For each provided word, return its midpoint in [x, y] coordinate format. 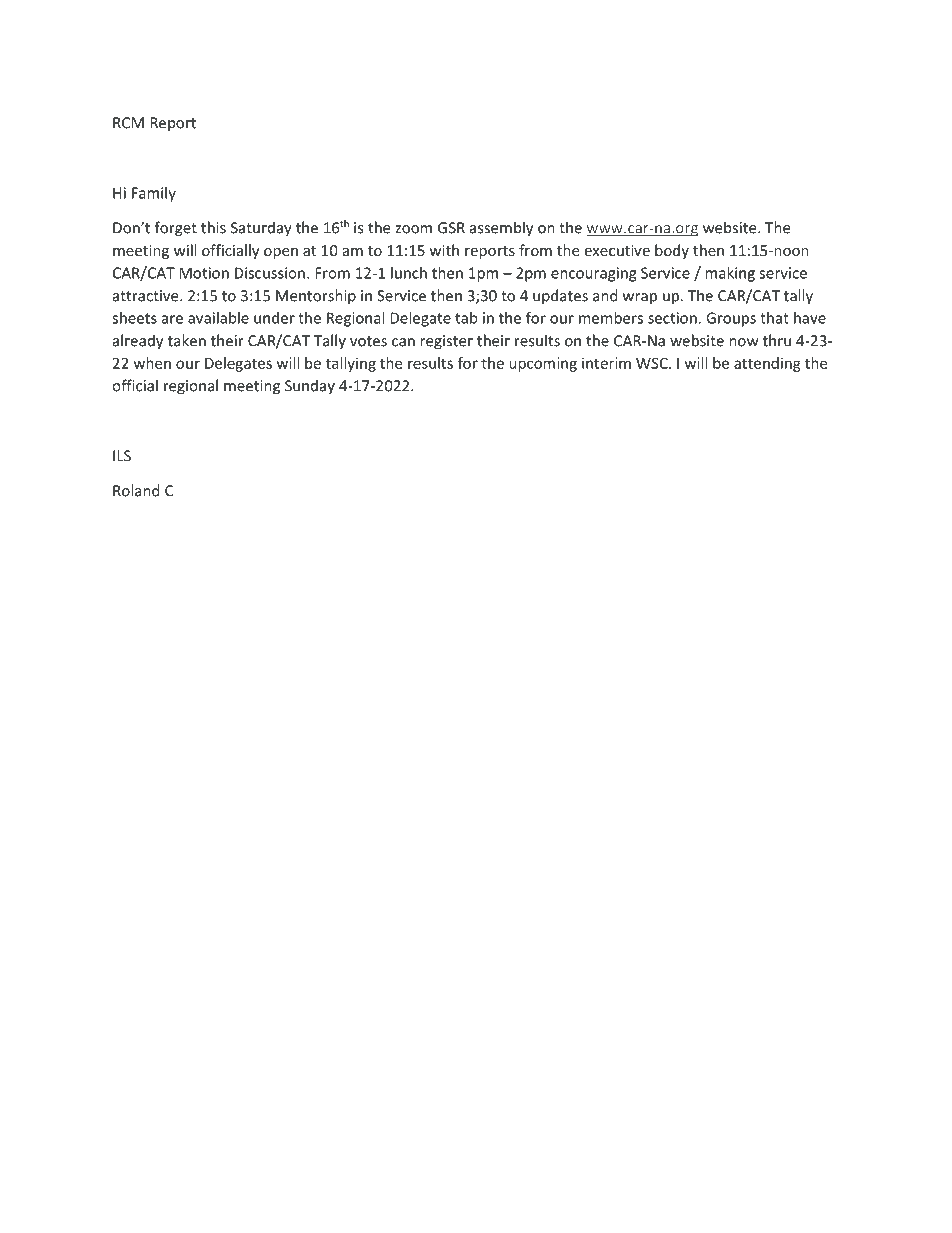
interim [606, 363]
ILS [122, 456]
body [672, 251]
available [218, 318]
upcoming [543, 364]
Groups [731, 319]
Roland [136, 490]
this [213, 227]
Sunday [310, 387]
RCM [128, 123]
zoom [413, 229]
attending [767, 364]
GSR [451, 228]
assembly [501, 229]
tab [466, 318]
